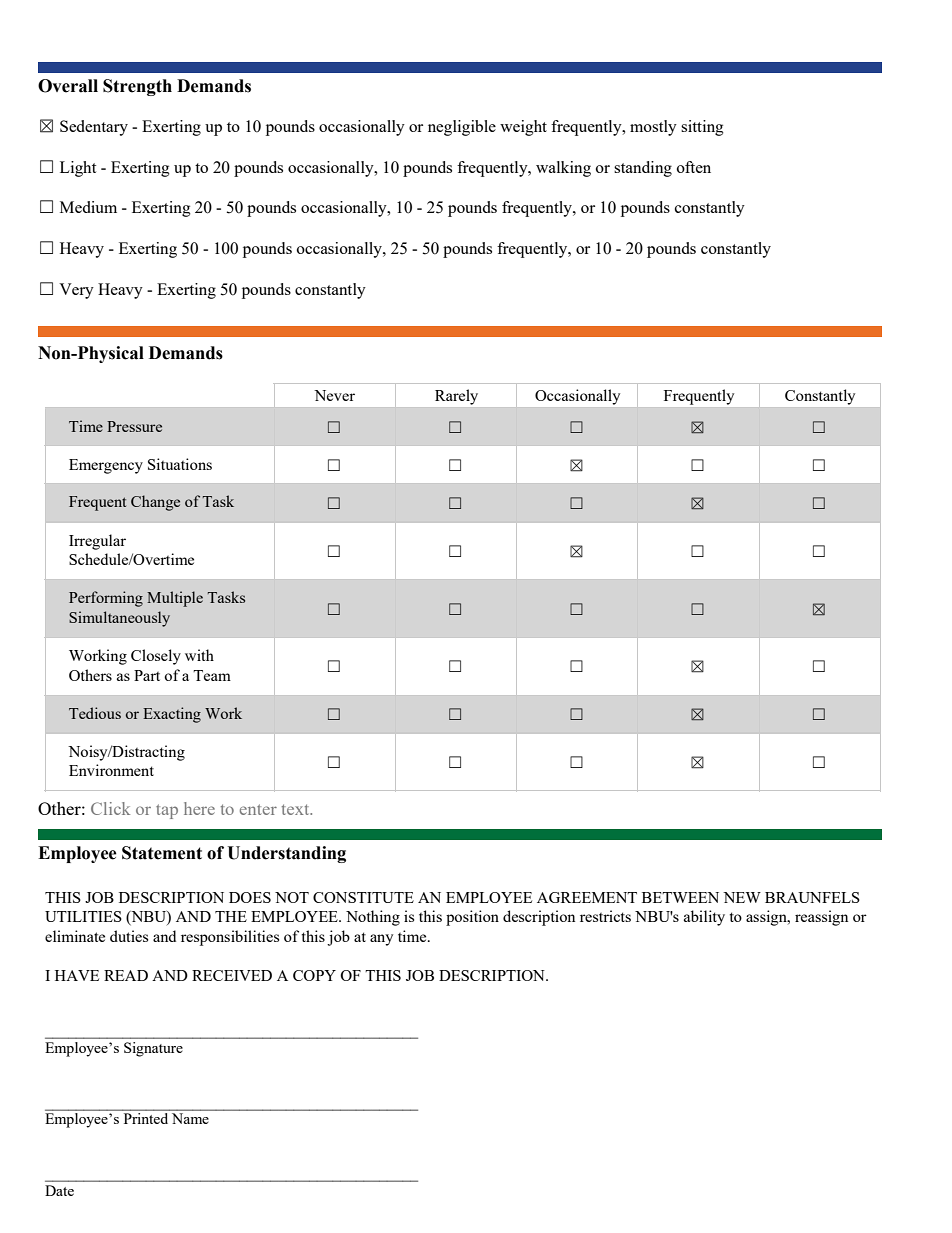  I want to click on Rarely, so click(456, 397).
